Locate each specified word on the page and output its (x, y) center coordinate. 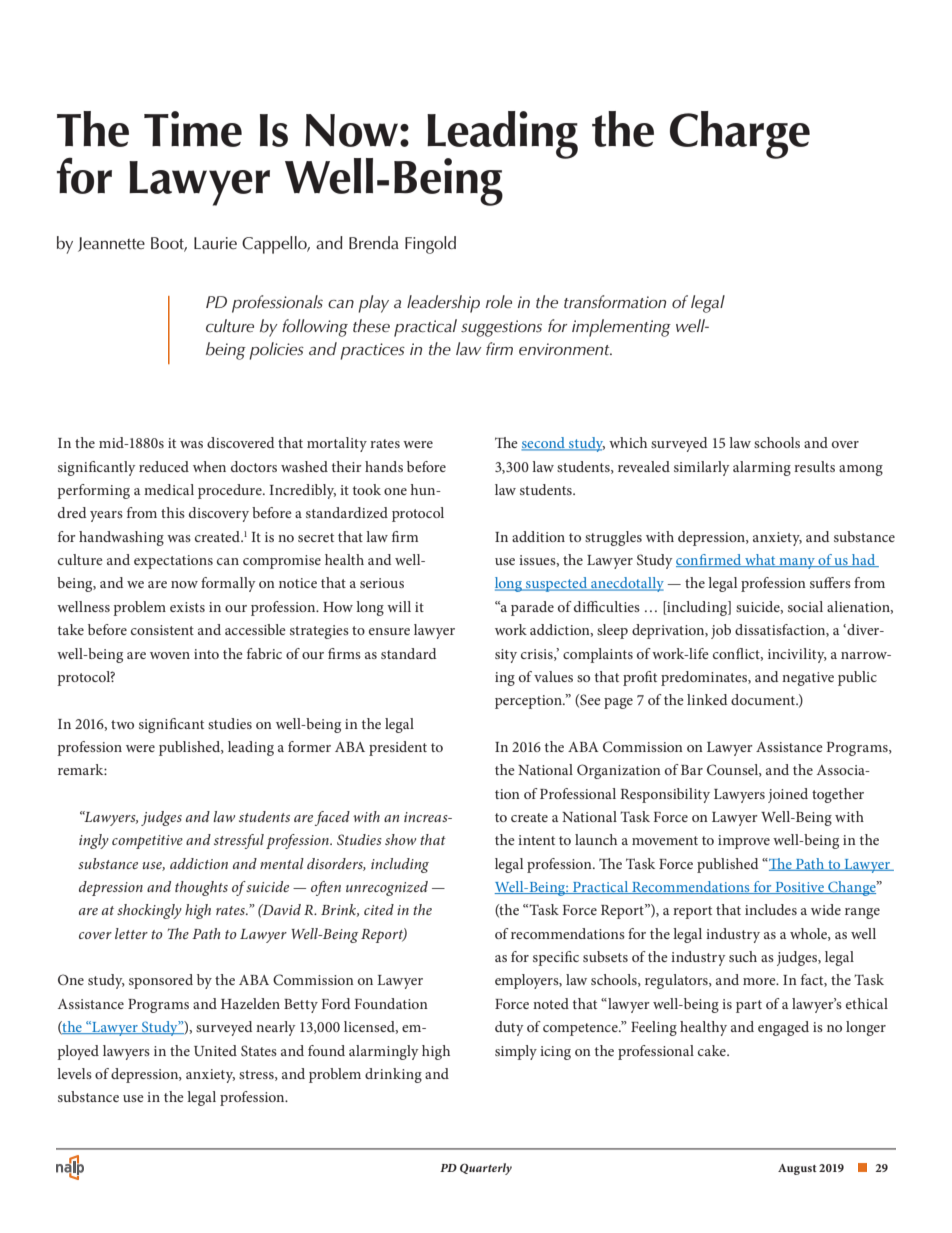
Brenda (374, 243)
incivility (797, 655)
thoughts (201, 888)
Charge (740, 135)
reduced (164, 466)
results (814, 466)
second (544, 444)
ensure (389, 631)
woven (170, 655)
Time (193, 129)
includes (771, 909)
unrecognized (387, 888)
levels (74, 1073)
